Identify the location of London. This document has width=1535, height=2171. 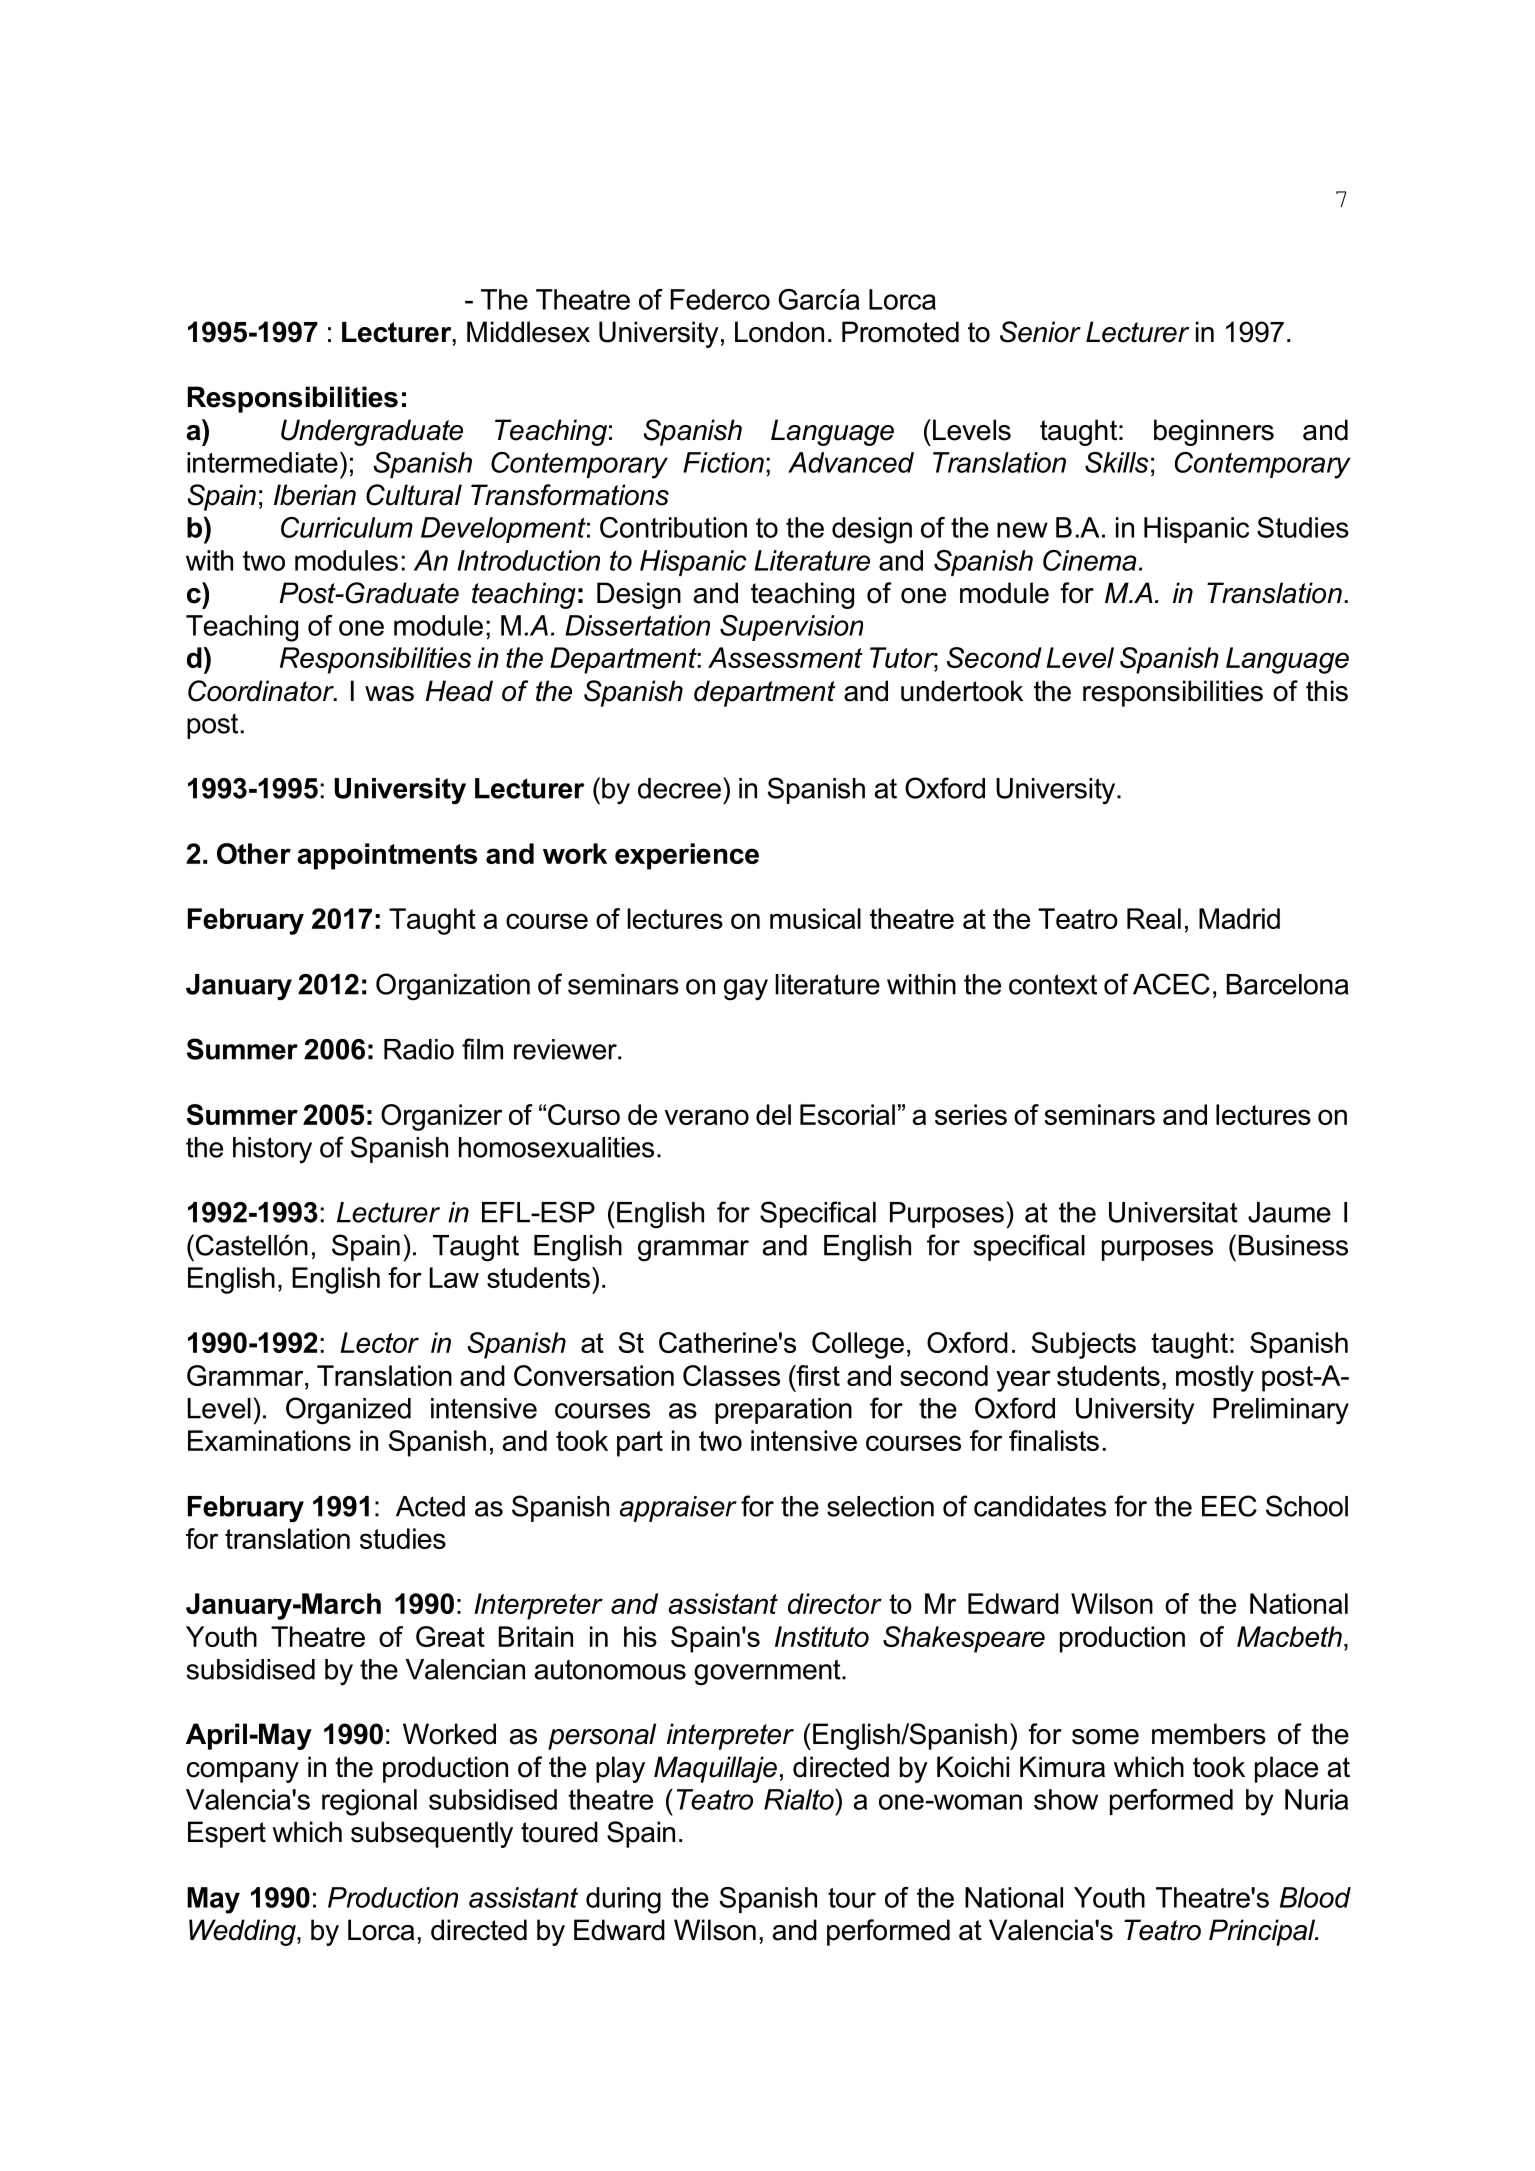
(779, 332).
